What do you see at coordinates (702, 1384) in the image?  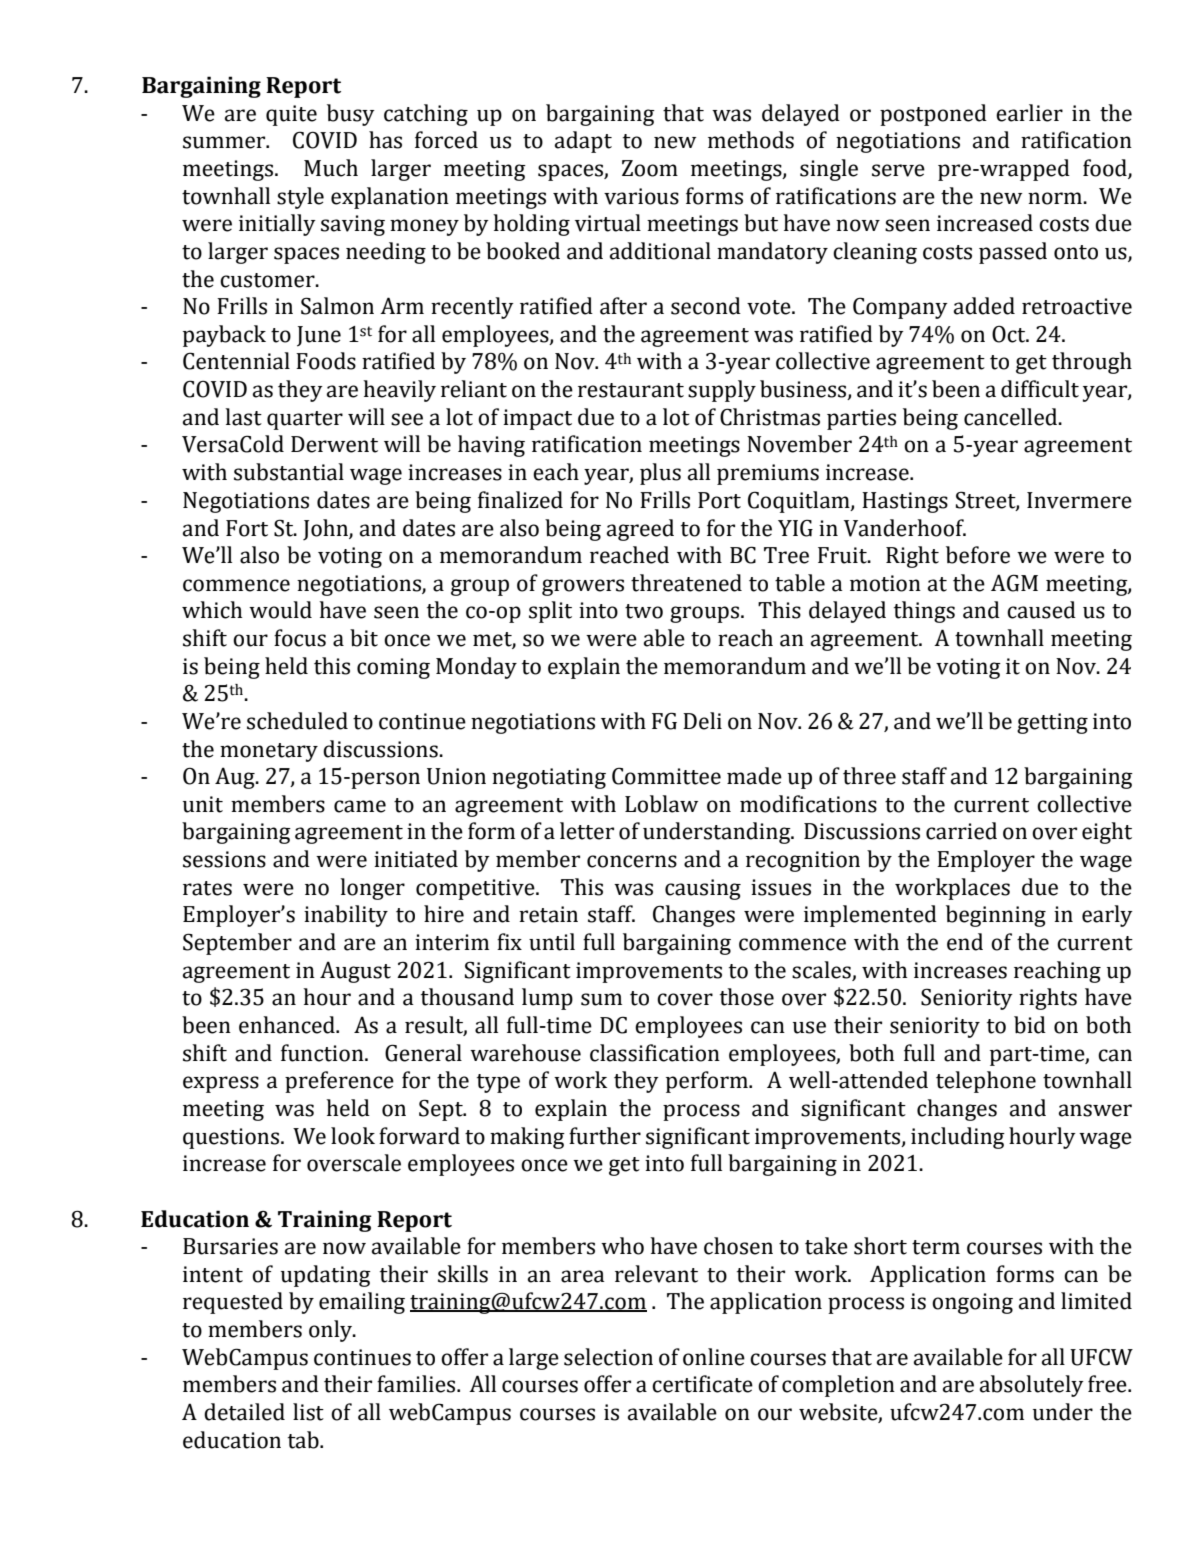 I see `certificate` at bounding box center [702, 1384].
